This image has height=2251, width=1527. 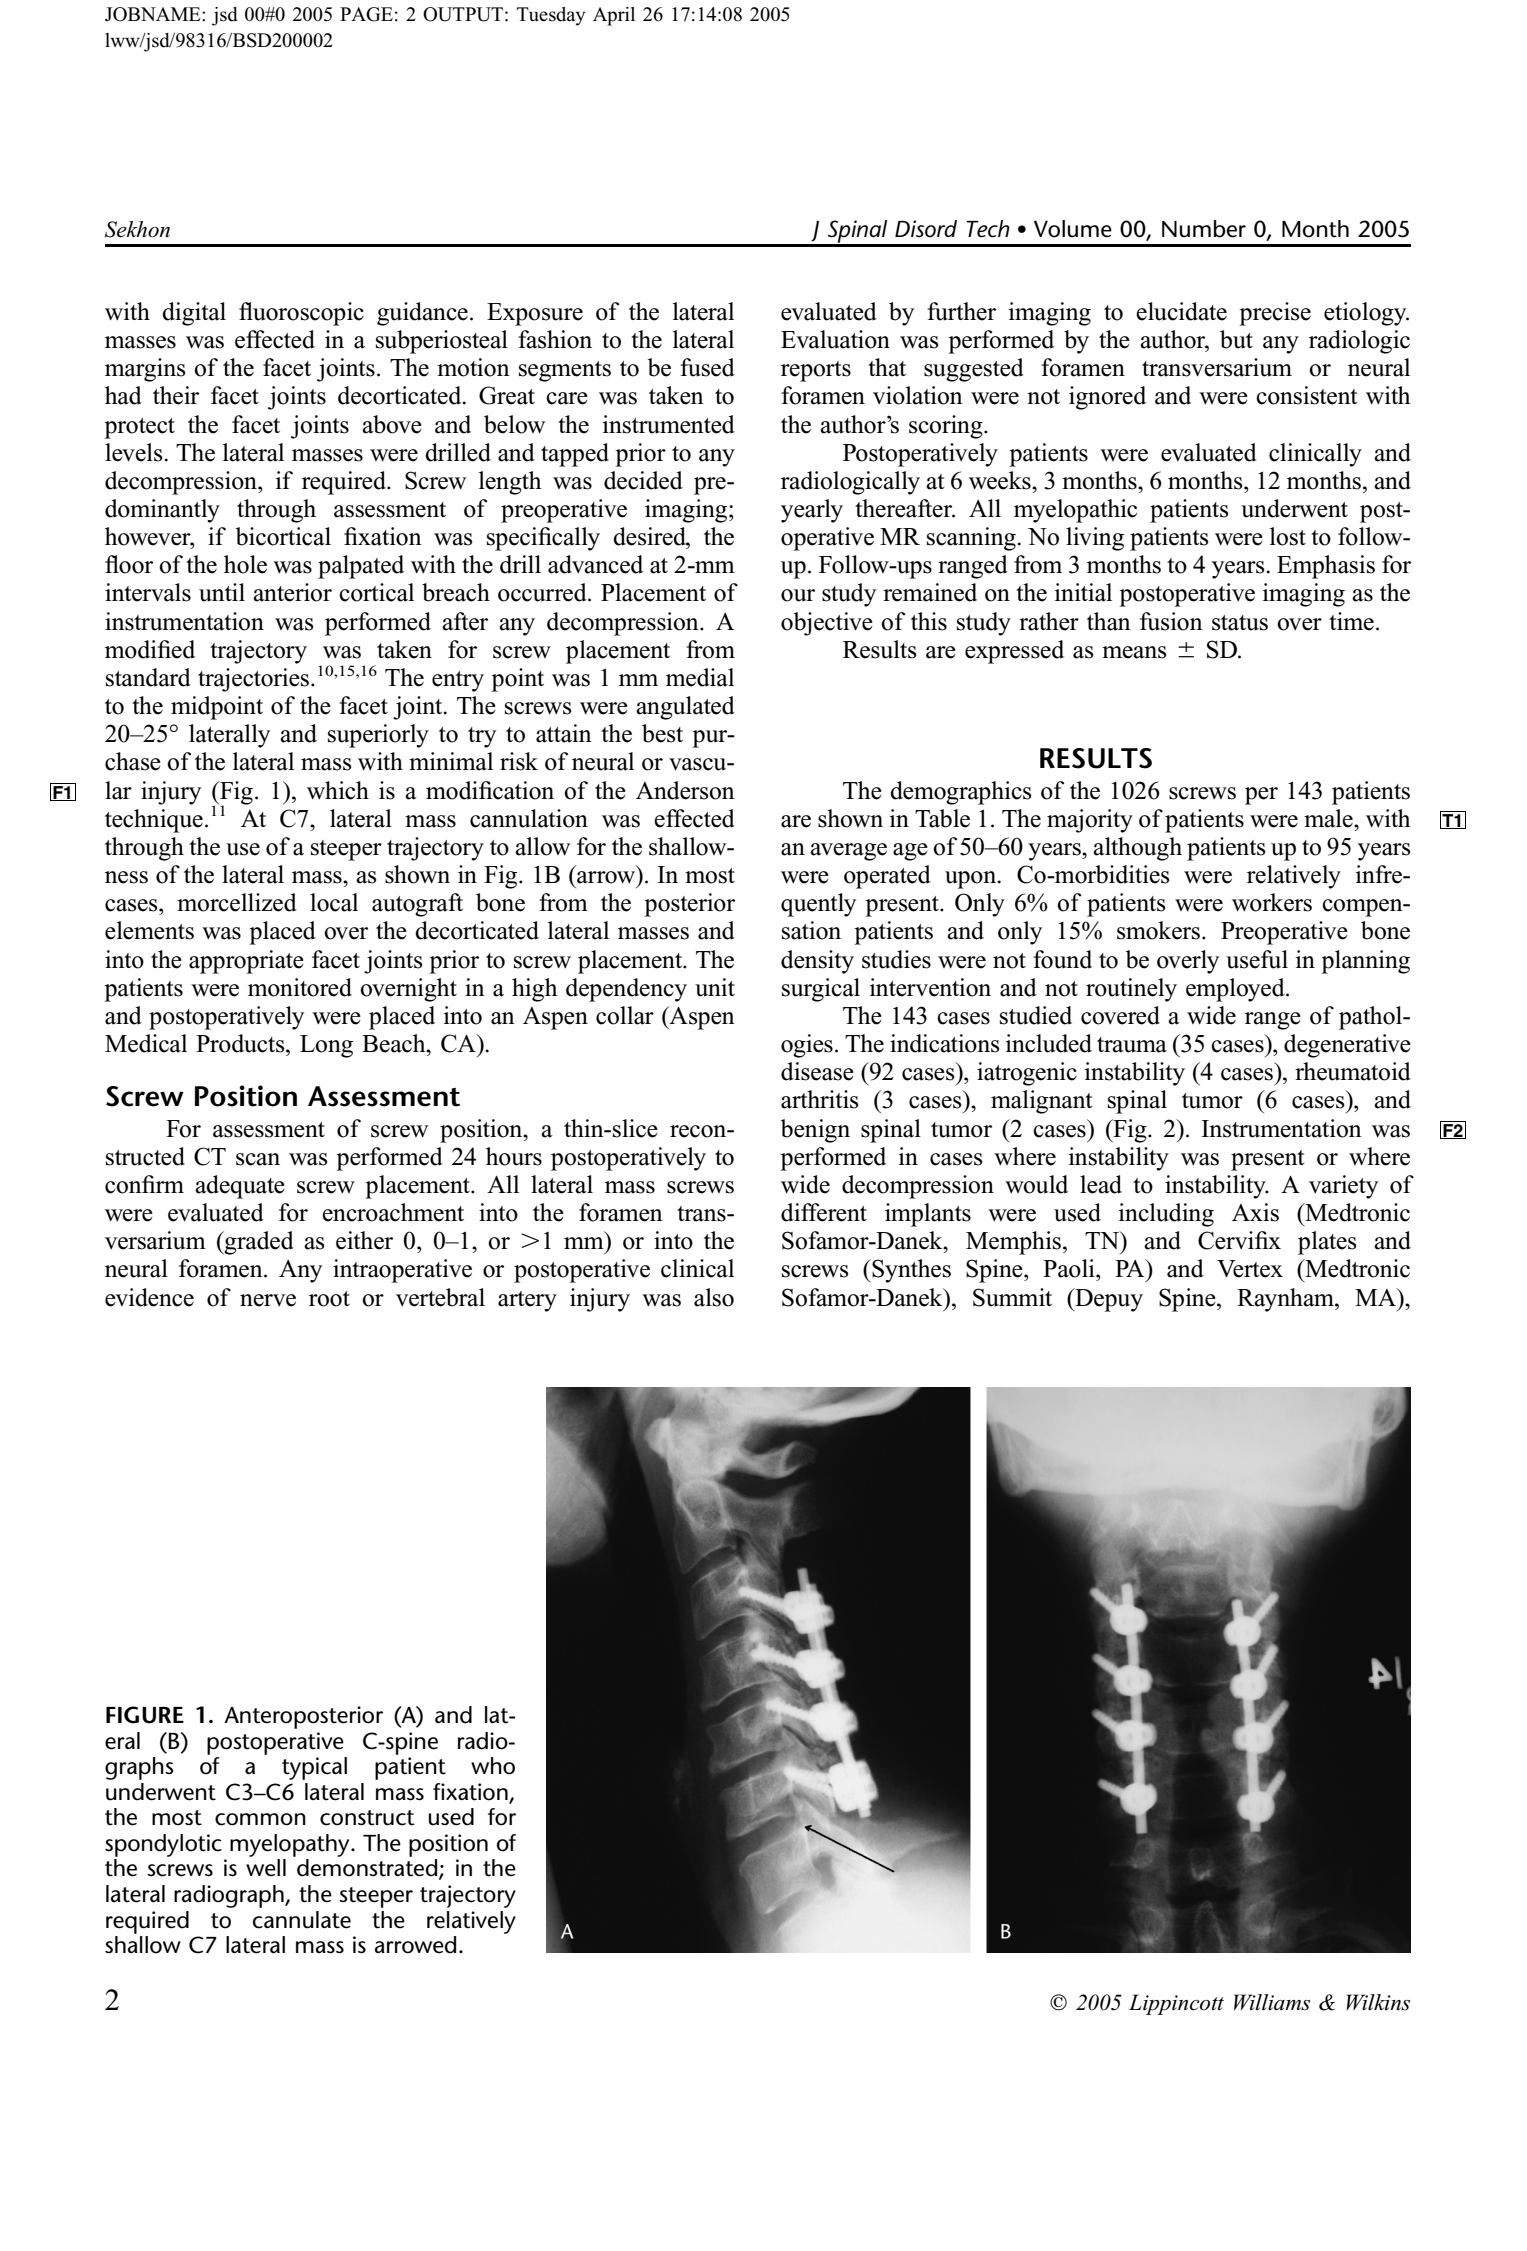 What do you see at coordinates (1250, 1269) in the image?
I see `Vertex` at bounding box center [1250, 1269].
